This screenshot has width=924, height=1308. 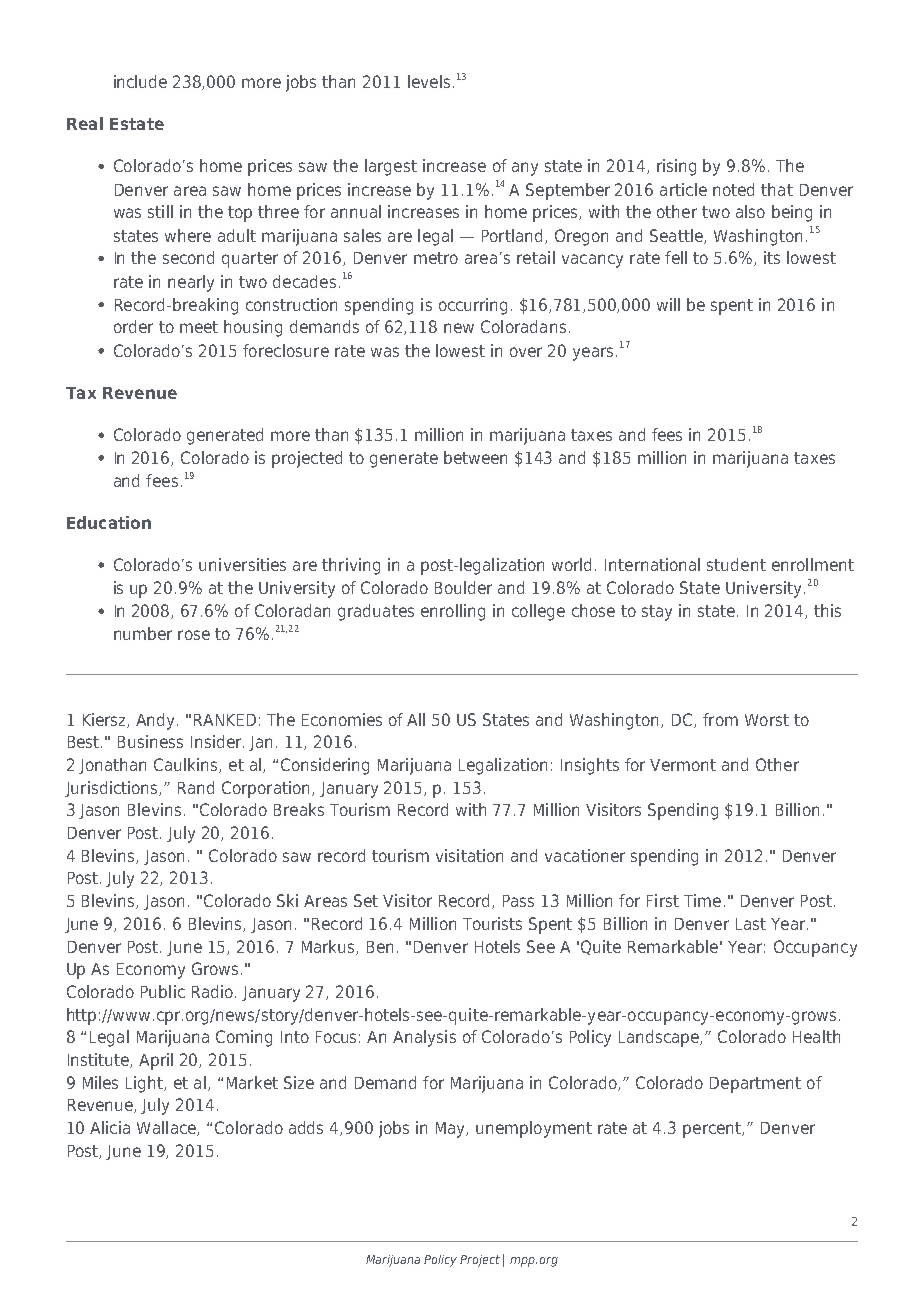 I want to click on May, so click(x=452, y=1130).
